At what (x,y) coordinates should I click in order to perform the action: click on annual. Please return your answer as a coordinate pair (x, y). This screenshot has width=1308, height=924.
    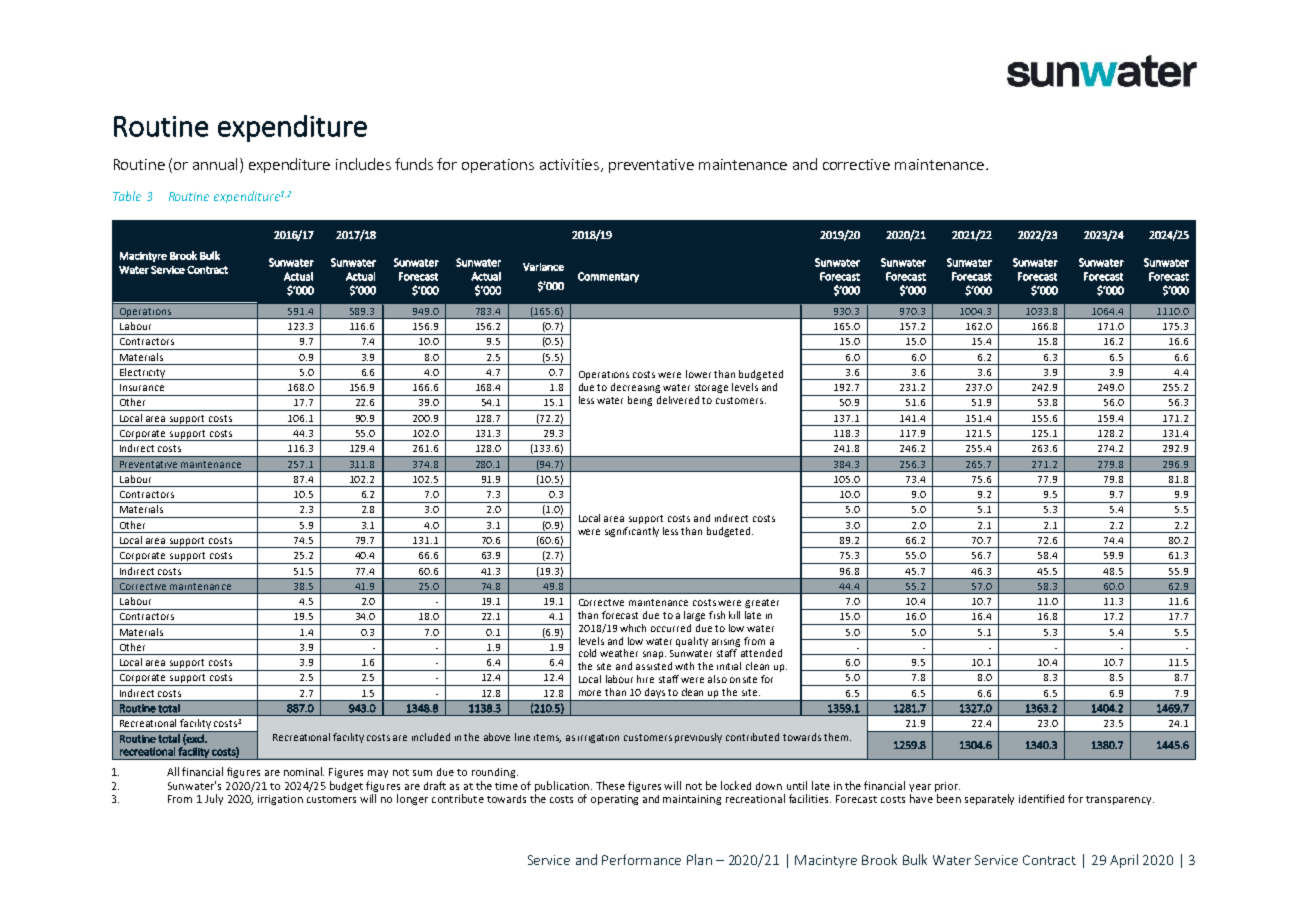
    Looking at the image, I should click on (217, 165).
